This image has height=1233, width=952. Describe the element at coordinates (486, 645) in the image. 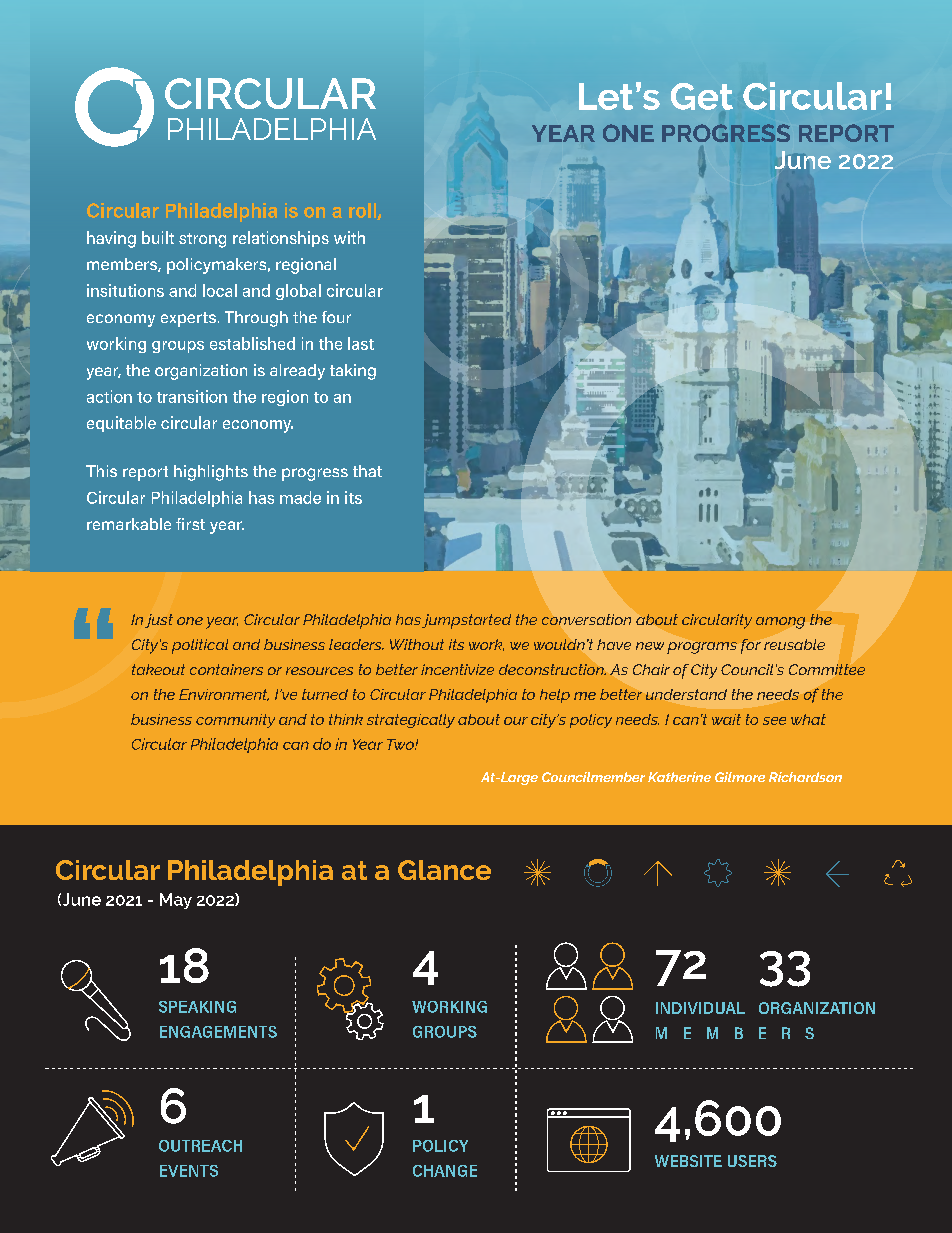

I see `work` at that location.
